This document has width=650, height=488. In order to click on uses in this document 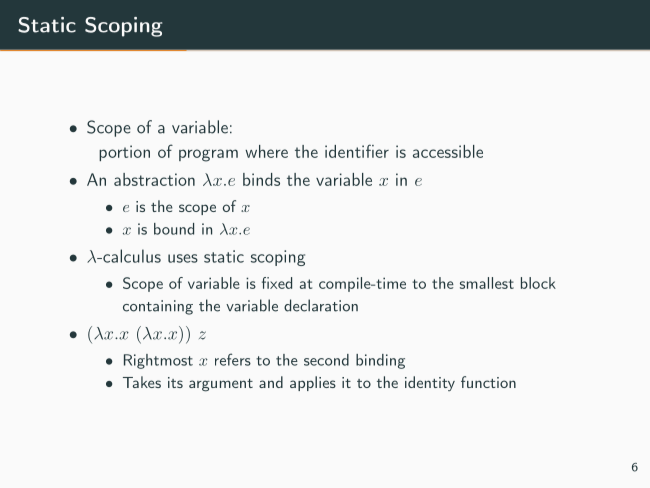, I will do `click(183, 258)`.
